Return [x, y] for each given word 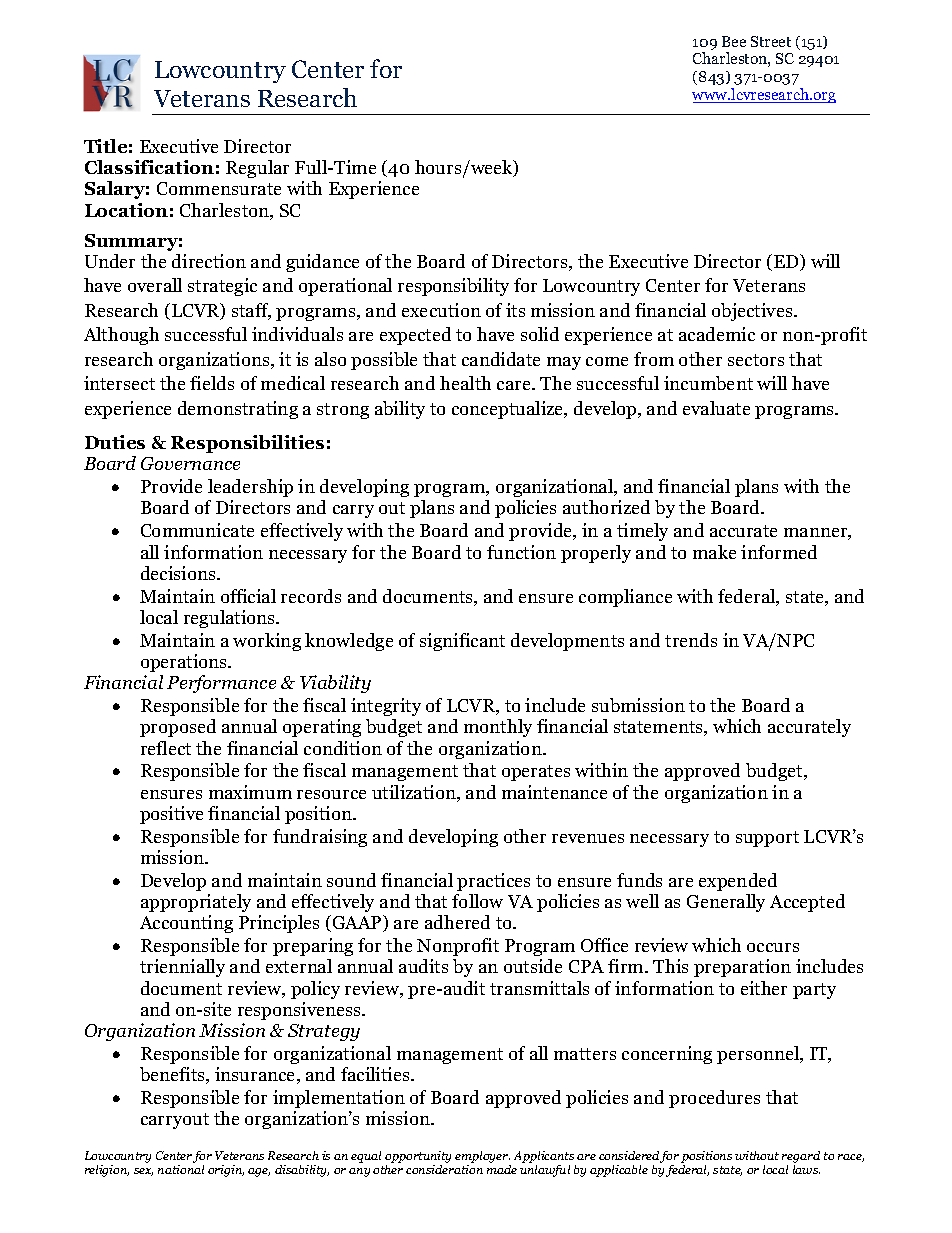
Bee [734, 41]
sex [143, 1172]
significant [462, 642]
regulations [231, 619]
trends [691, 640]
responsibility [453, 287]
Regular [257, 169]
